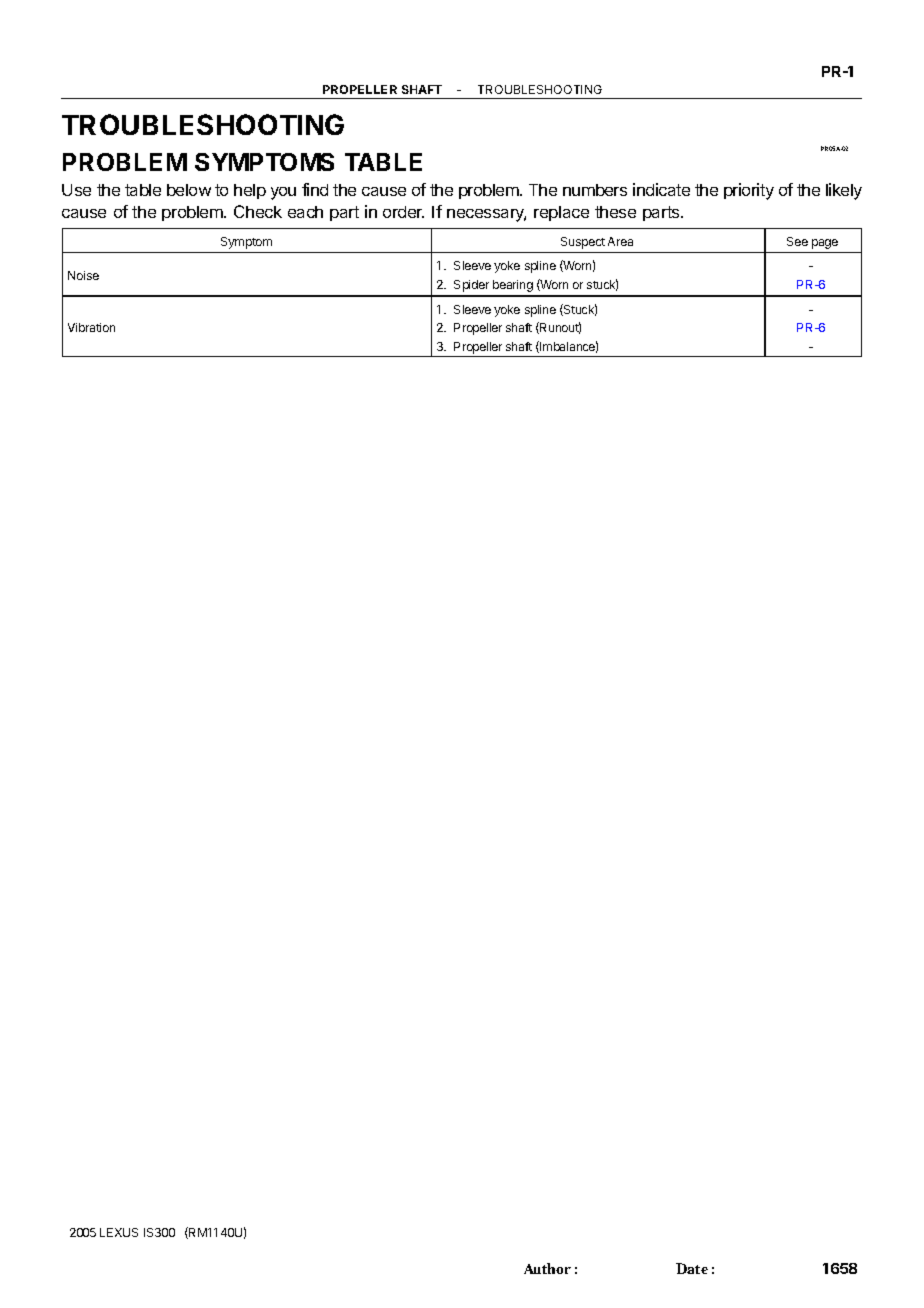 The height and width of the document is (1308, 924). I want to click on Noise, so click(83, 275).
